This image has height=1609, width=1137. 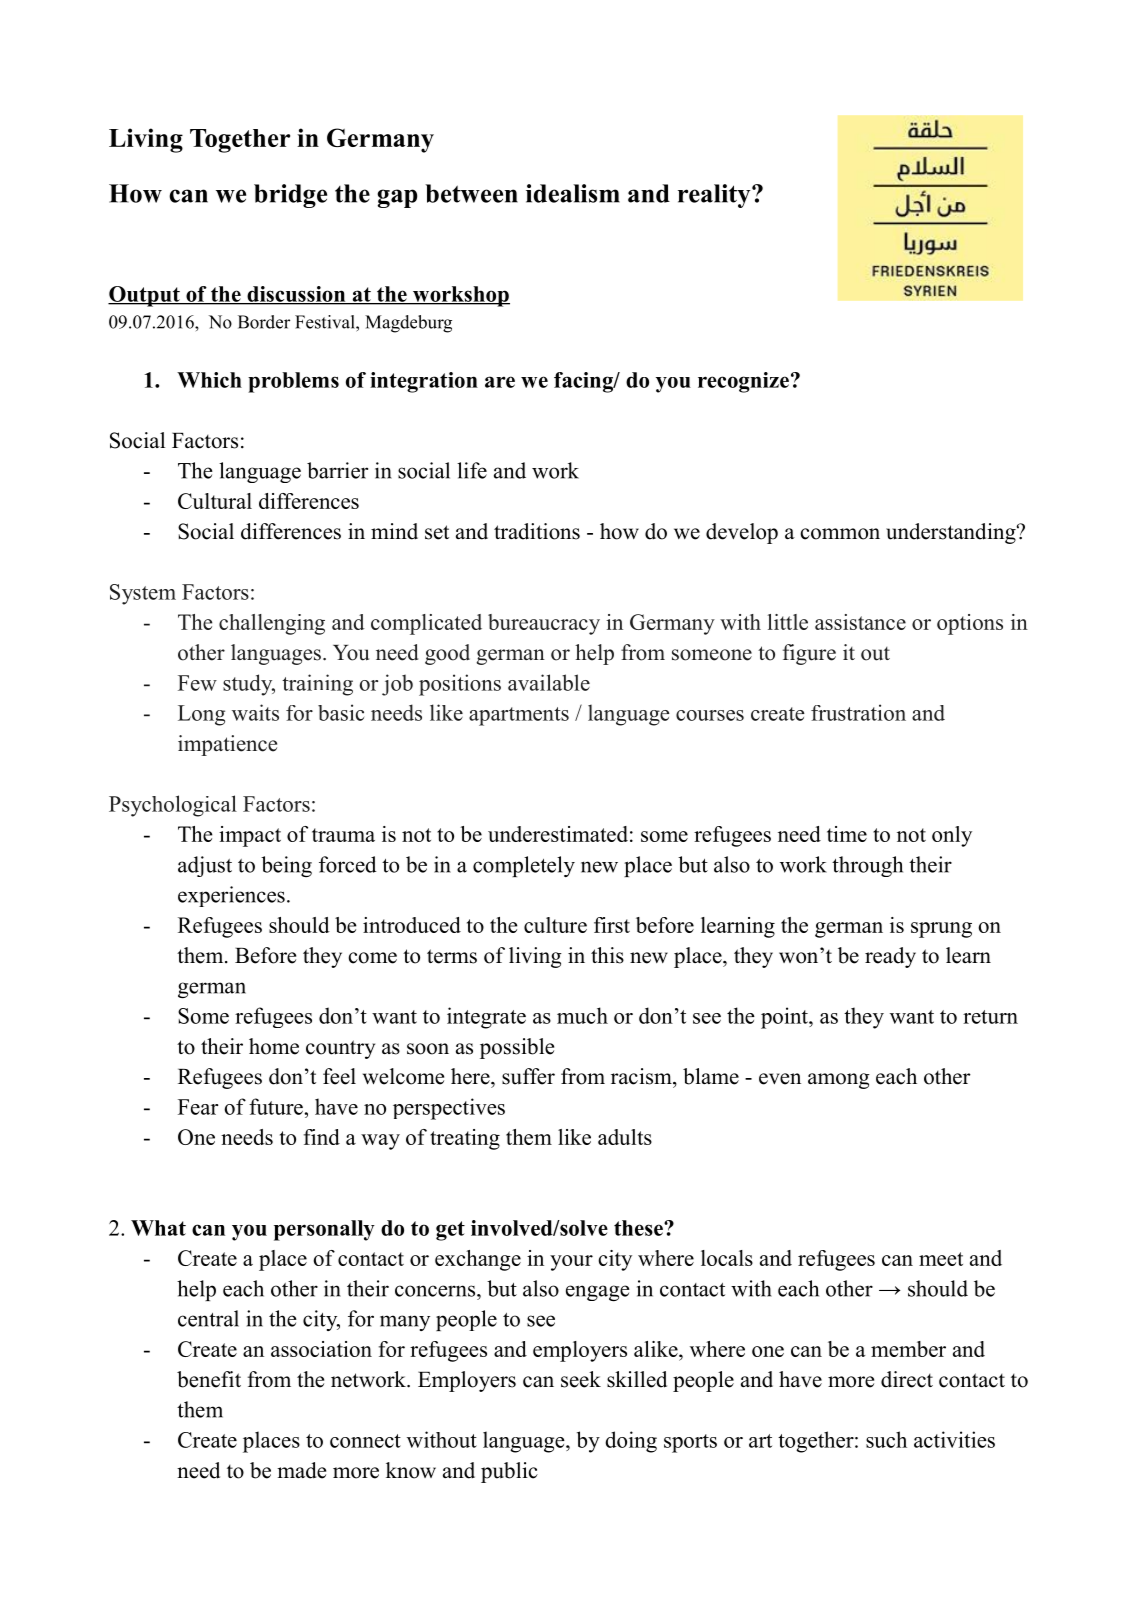 What do you see at coordinates (573, 193) in the image?
I see `idealism` at bounding box center [573, 193].
